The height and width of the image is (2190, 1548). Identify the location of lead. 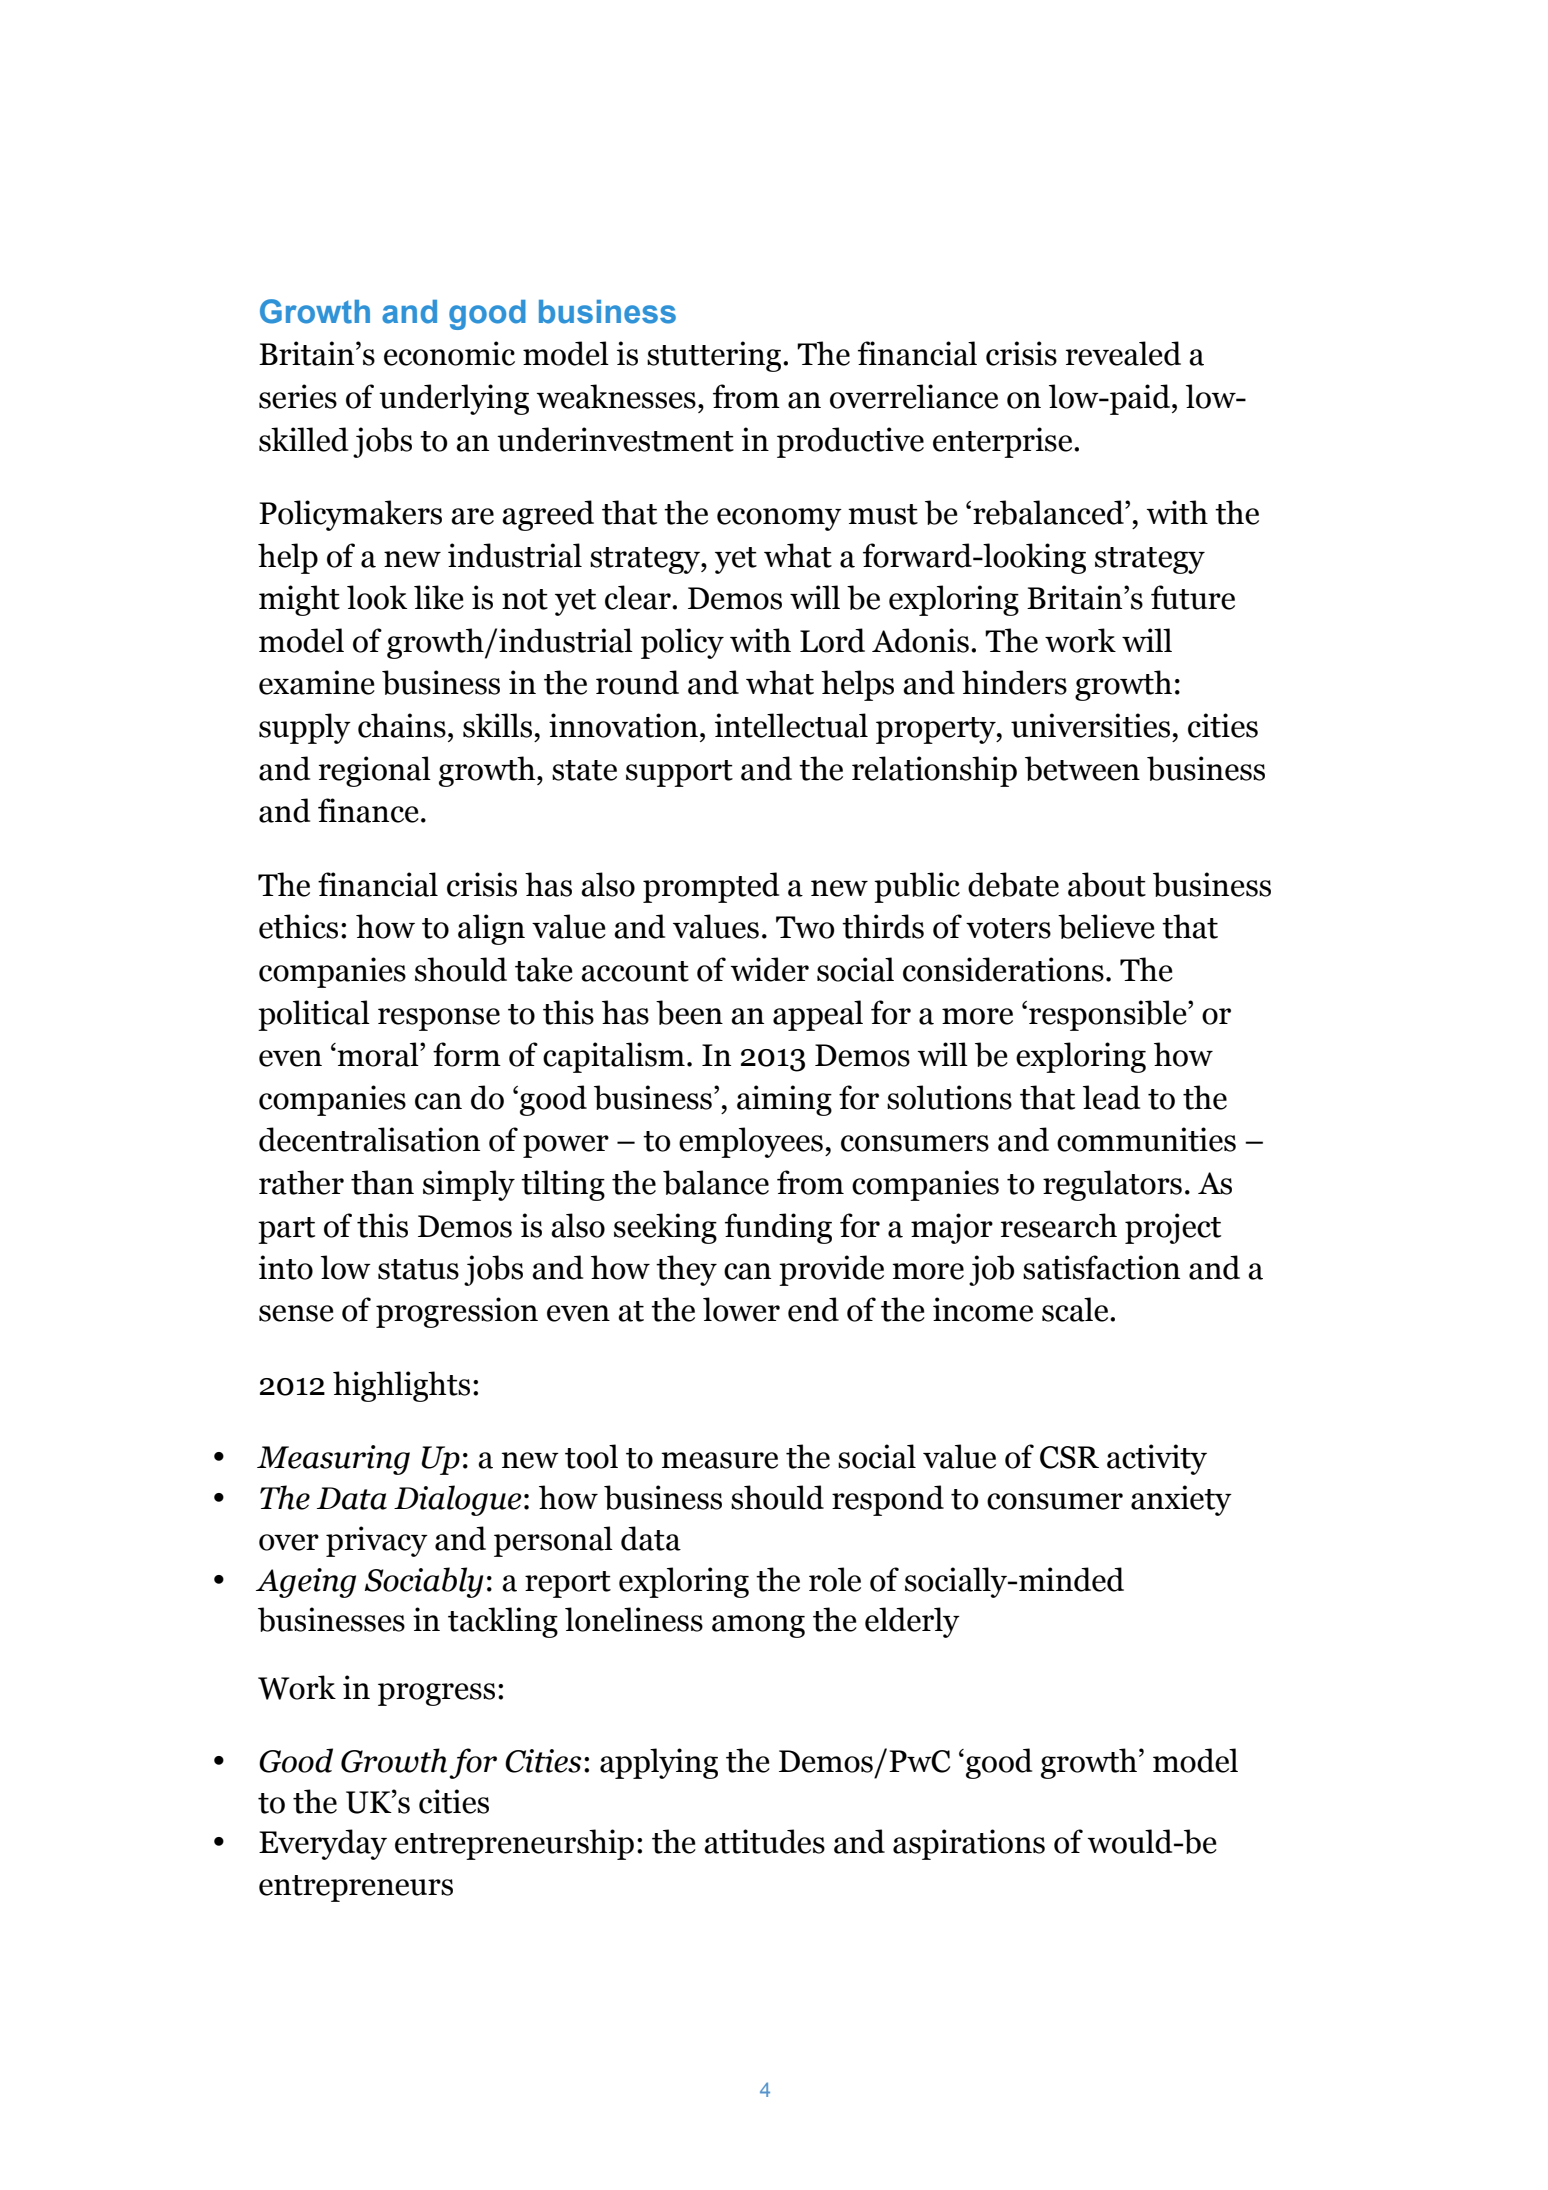
(1111, 1097).
